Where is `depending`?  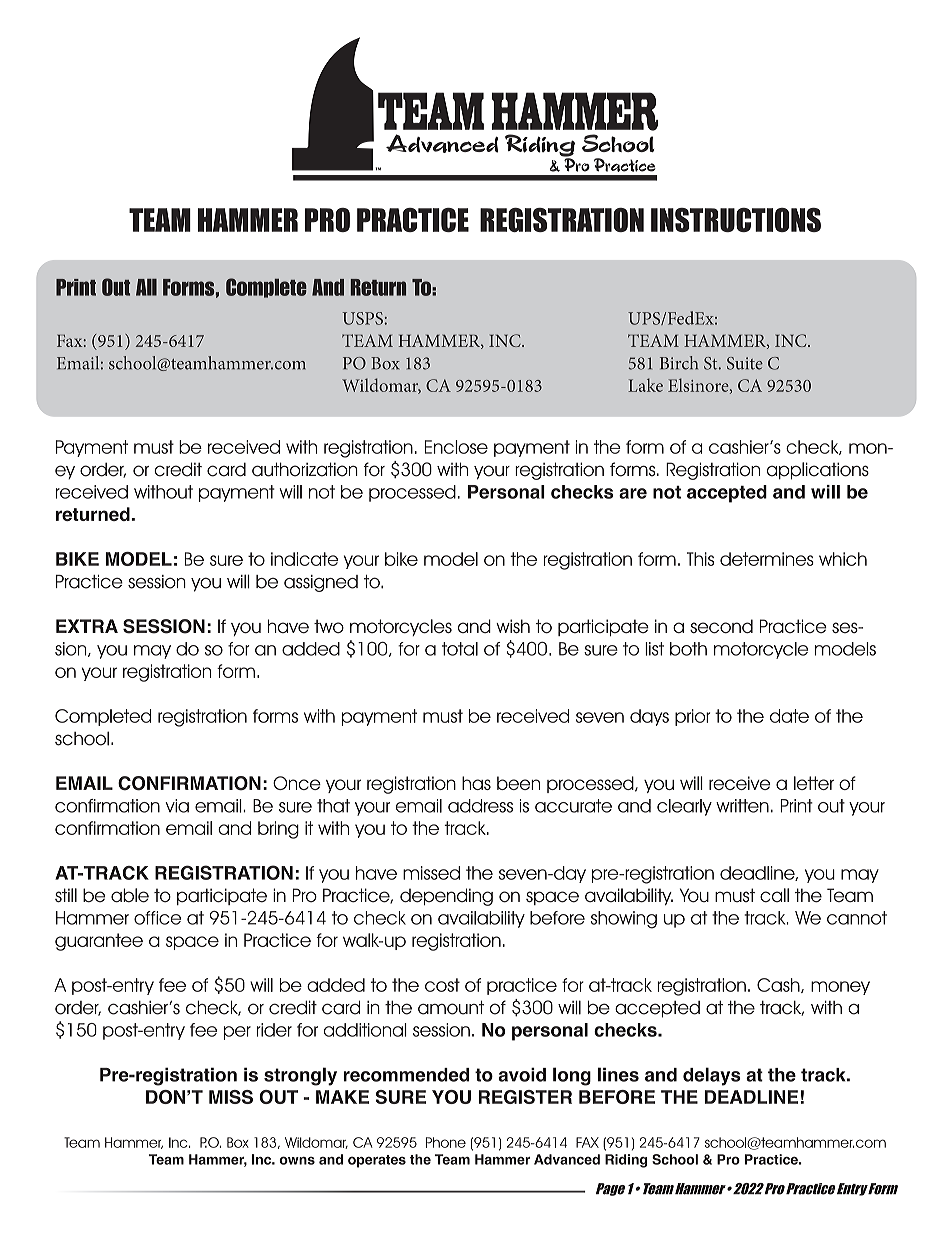 depending is located at coordinates (446, 897).
